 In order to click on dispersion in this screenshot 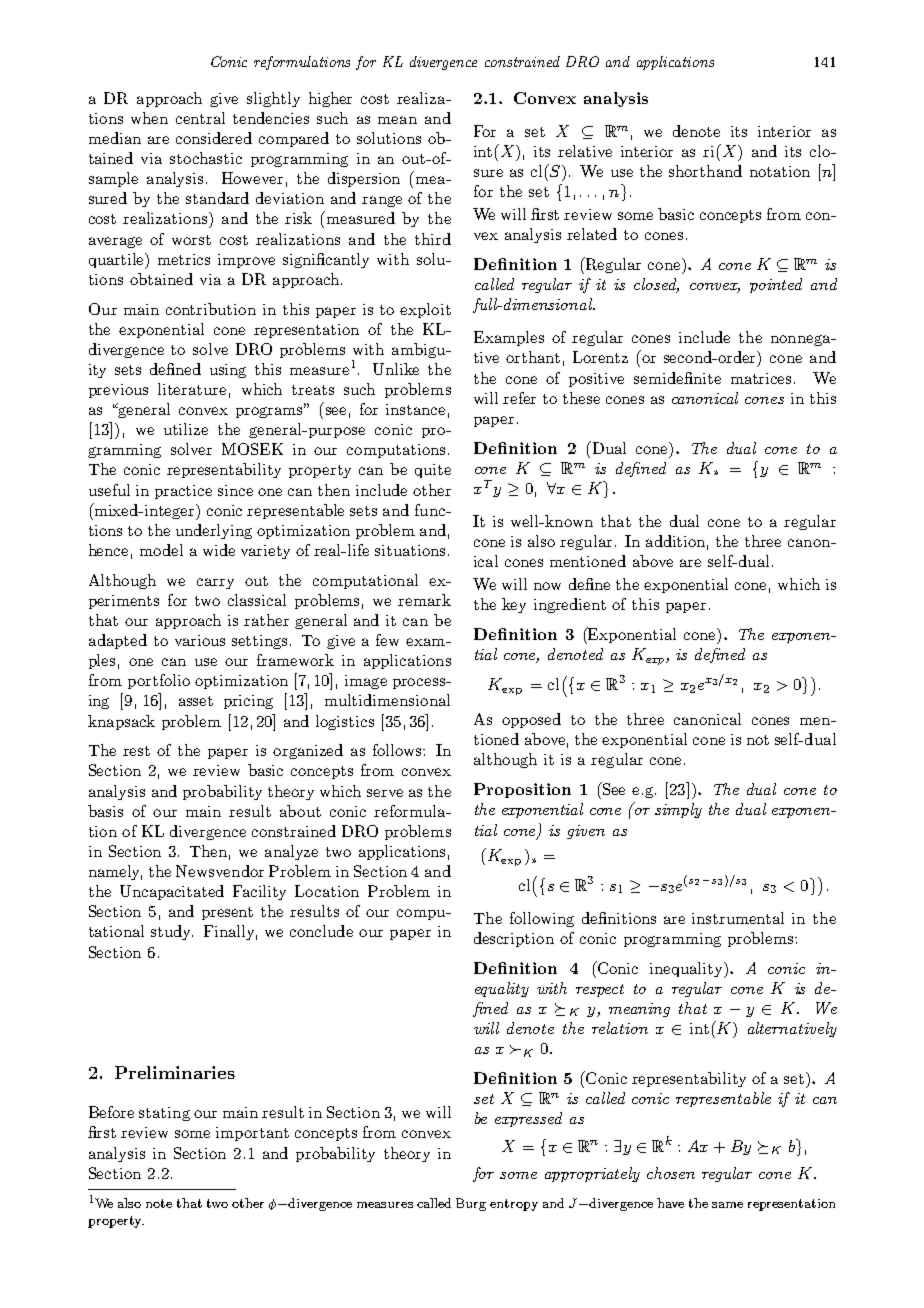, I will do `click(364, 179)`.
